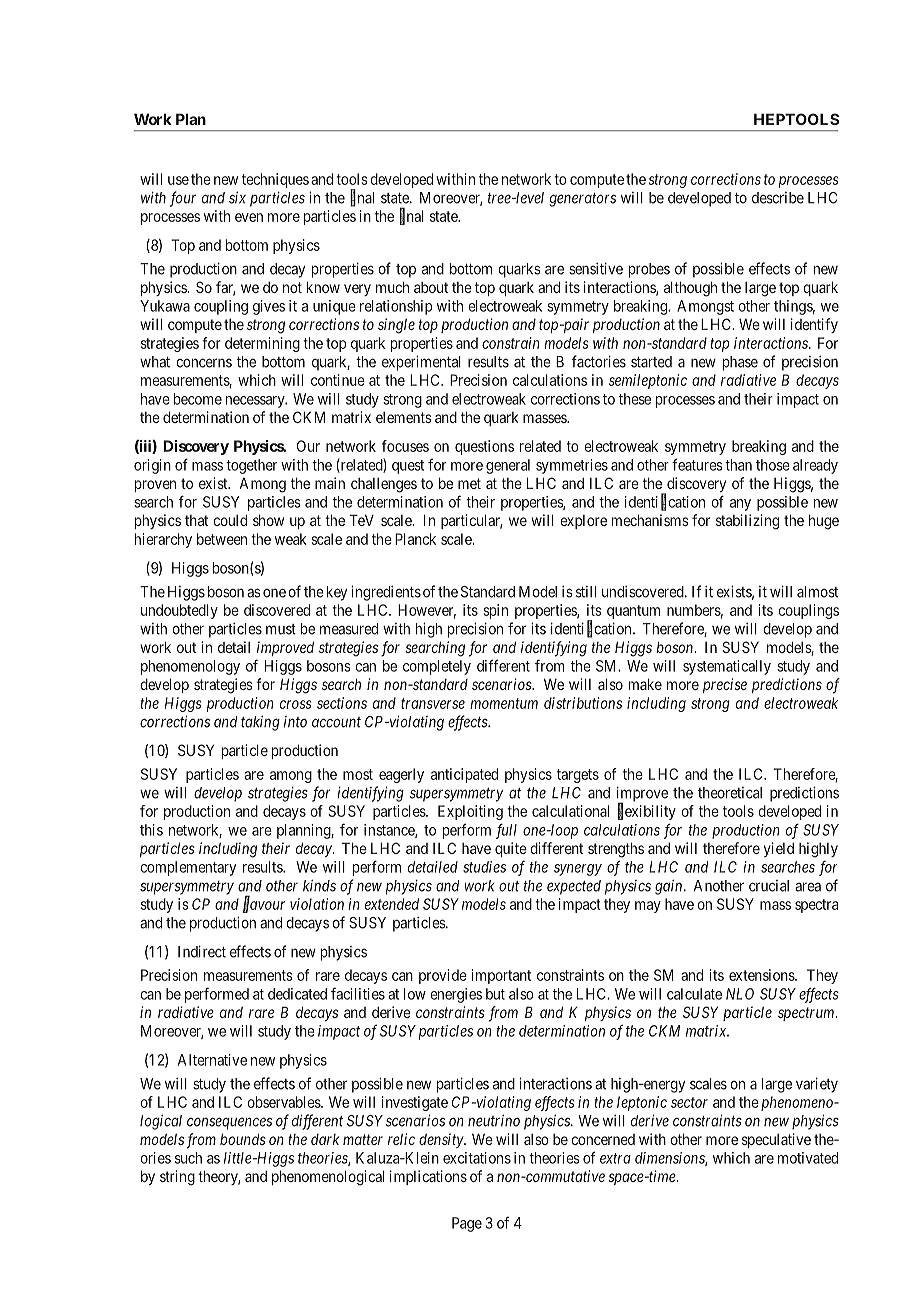 This page has height=1308, width=924. I want to click on stabilizing, so click(747, 522).
